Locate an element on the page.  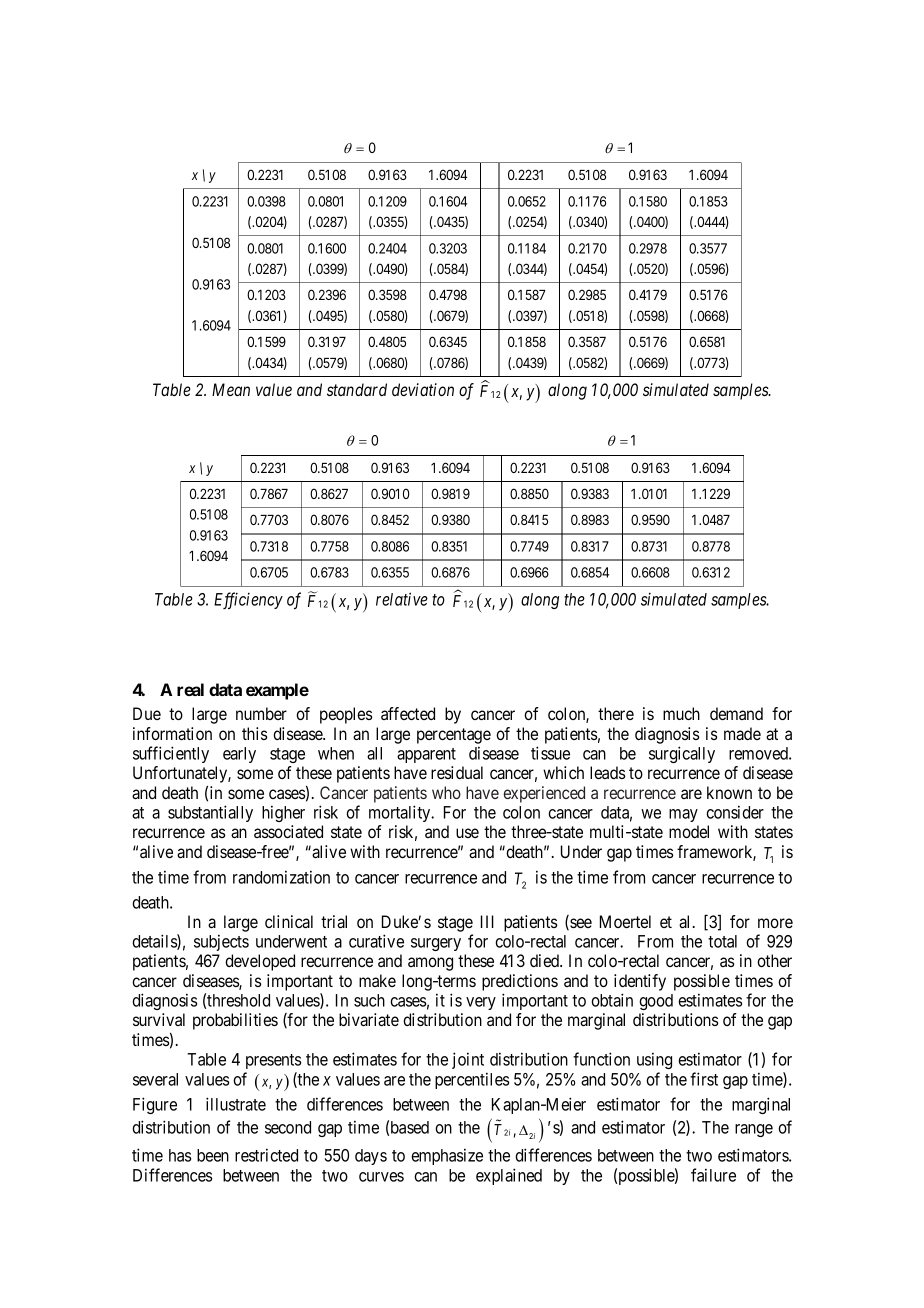
developed is located at coordinates (260, 962).
